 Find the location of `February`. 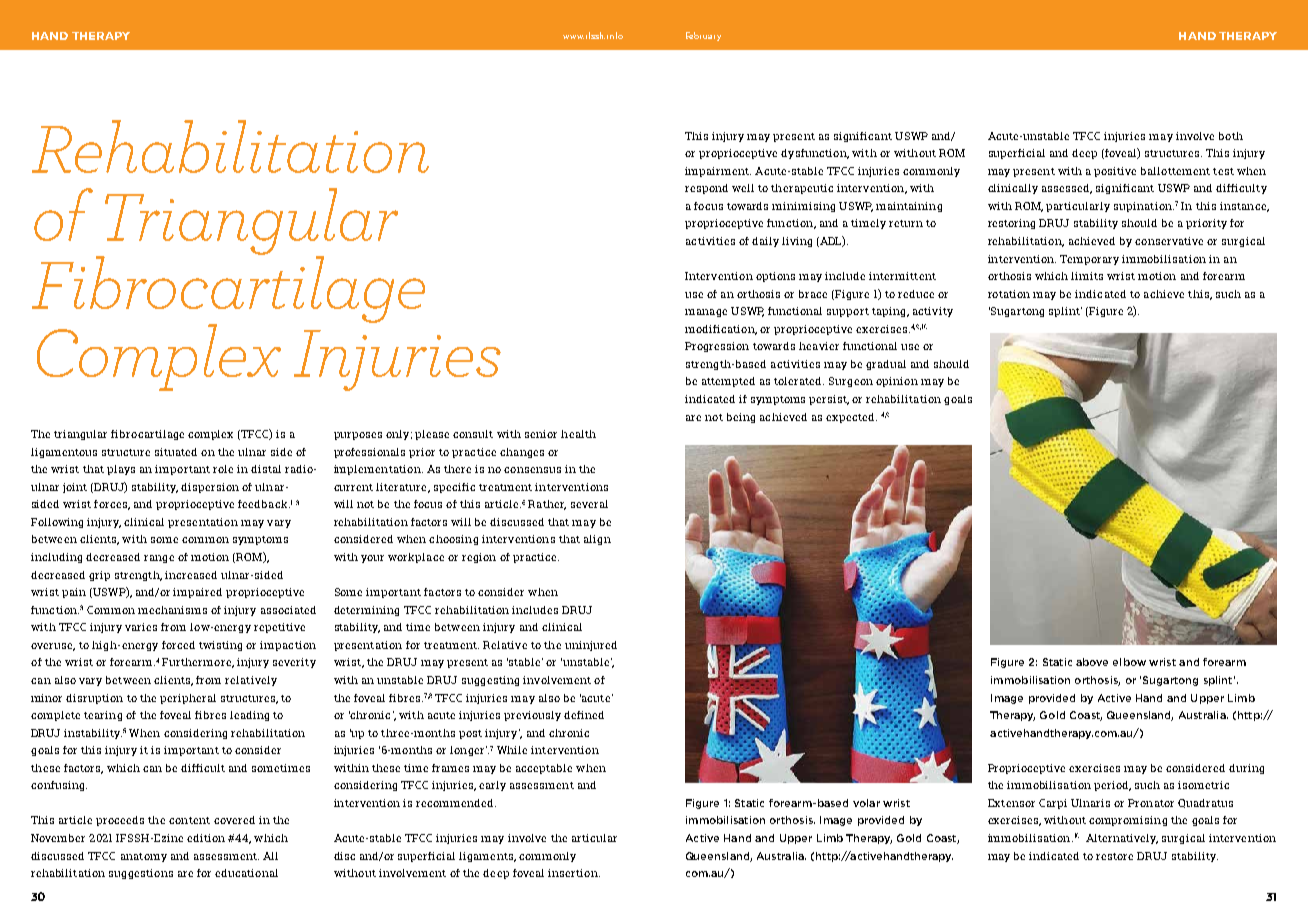

February is located at coordinates (703, 36).
